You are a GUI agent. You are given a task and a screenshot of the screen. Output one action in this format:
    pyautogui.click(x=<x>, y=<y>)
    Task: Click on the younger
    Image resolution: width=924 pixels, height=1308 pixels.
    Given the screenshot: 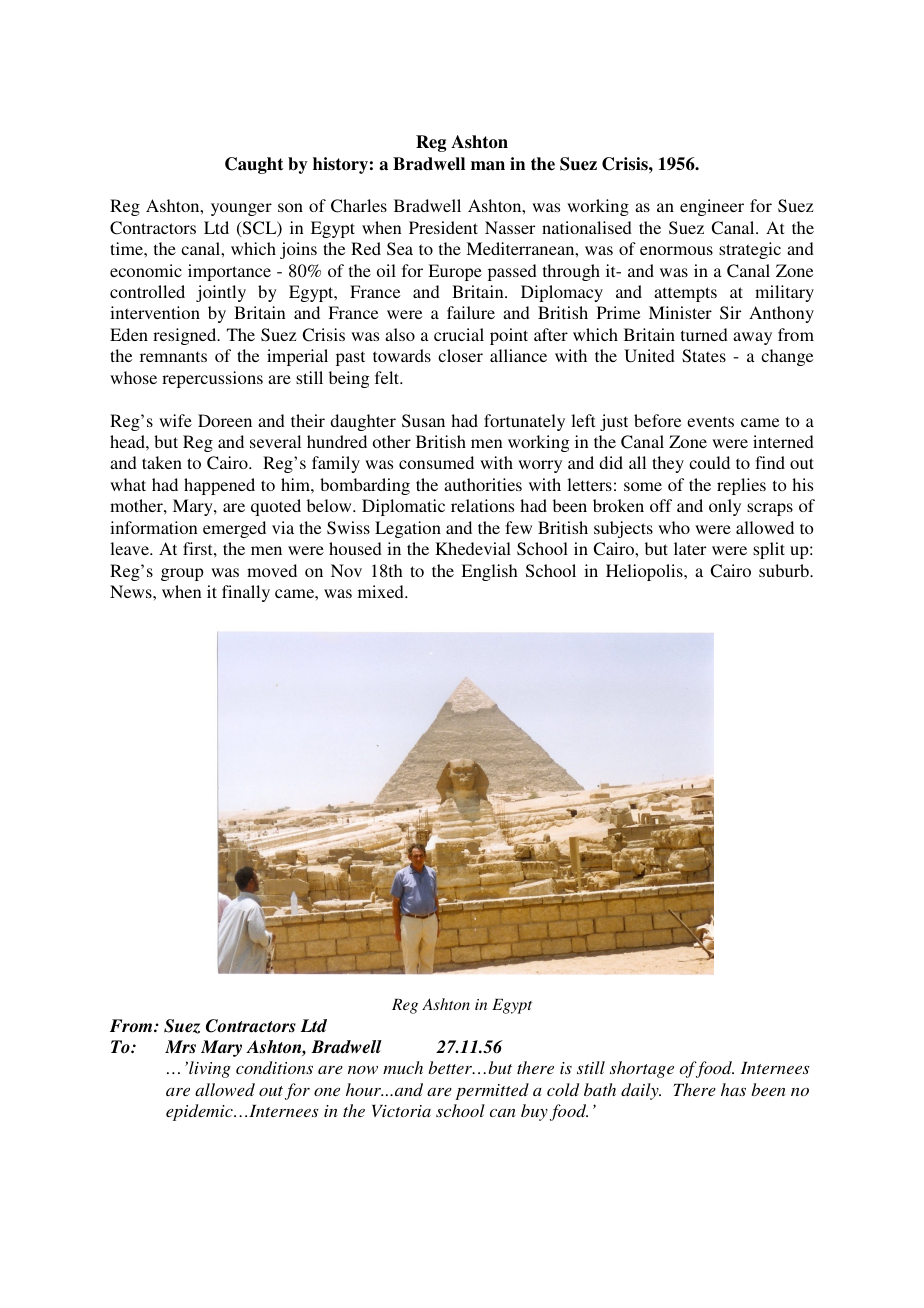 What is the action you would take?
    pyautogui.click(x=241, y=209)
